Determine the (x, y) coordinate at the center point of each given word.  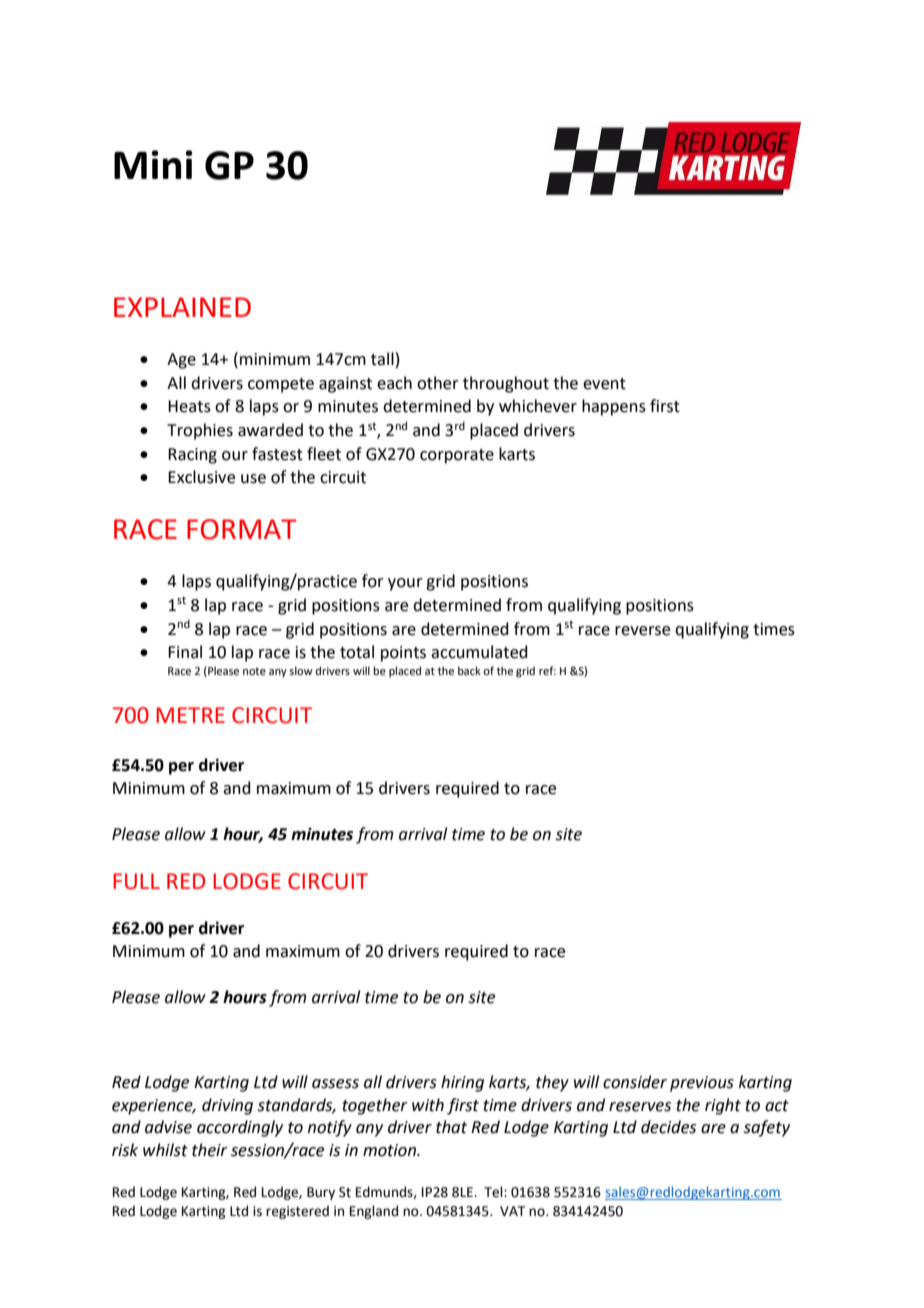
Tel (494, 1192)
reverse (642, 631)
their (210, 1150)
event (604, 384)
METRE (190, 715)
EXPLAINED (182, 307)
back (469, 670)
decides (668, 1127)
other (438, 383)
